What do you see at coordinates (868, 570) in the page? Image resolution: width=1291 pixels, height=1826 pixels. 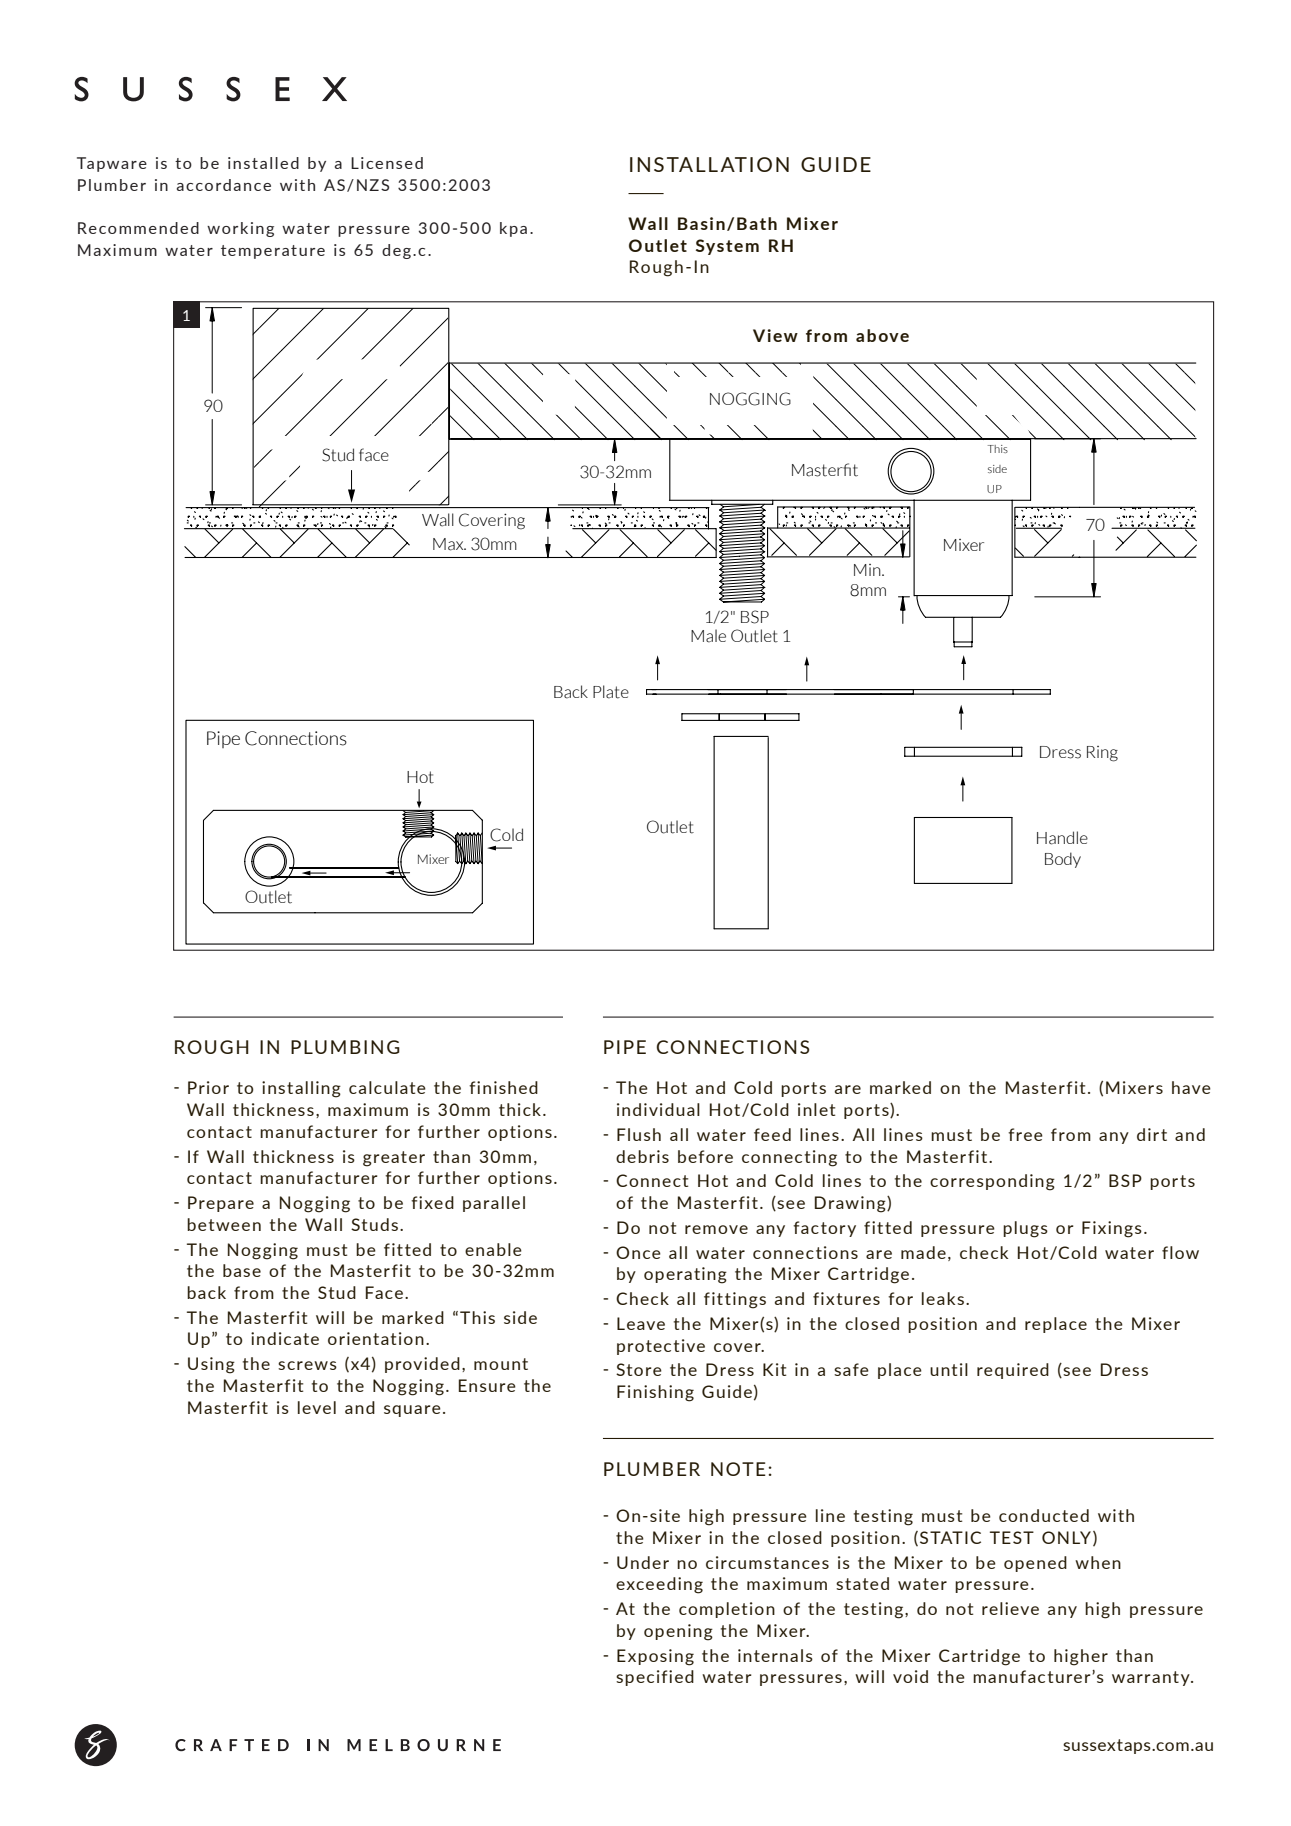 I see `Min` at bounding box center [868, 570].
